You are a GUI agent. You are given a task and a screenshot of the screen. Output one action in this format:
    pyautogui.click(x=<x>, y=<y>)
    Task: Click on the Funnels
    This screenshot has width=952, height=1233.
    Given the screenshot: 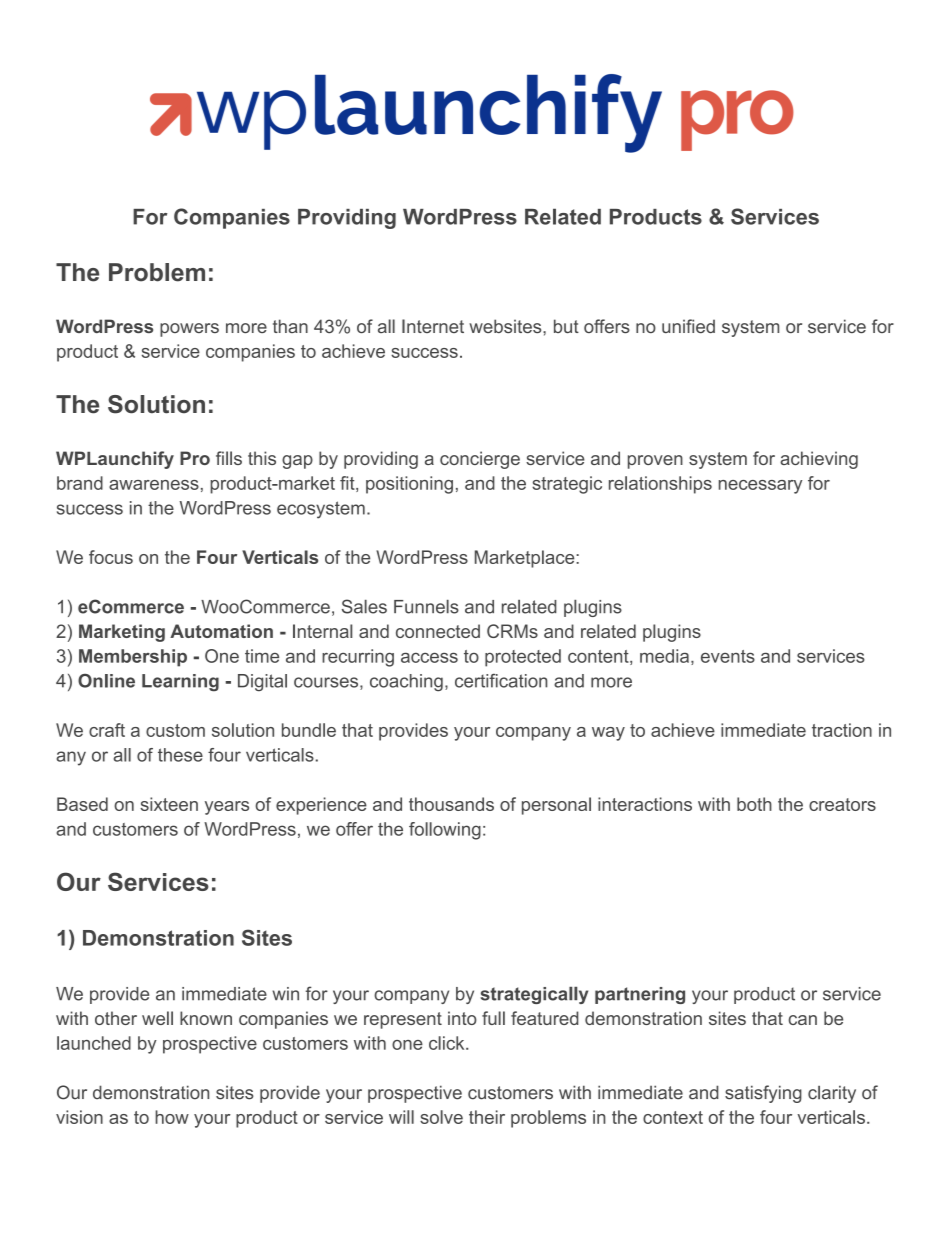 What is the action you would take?
    pyautogui.click(x=426, y=607)
